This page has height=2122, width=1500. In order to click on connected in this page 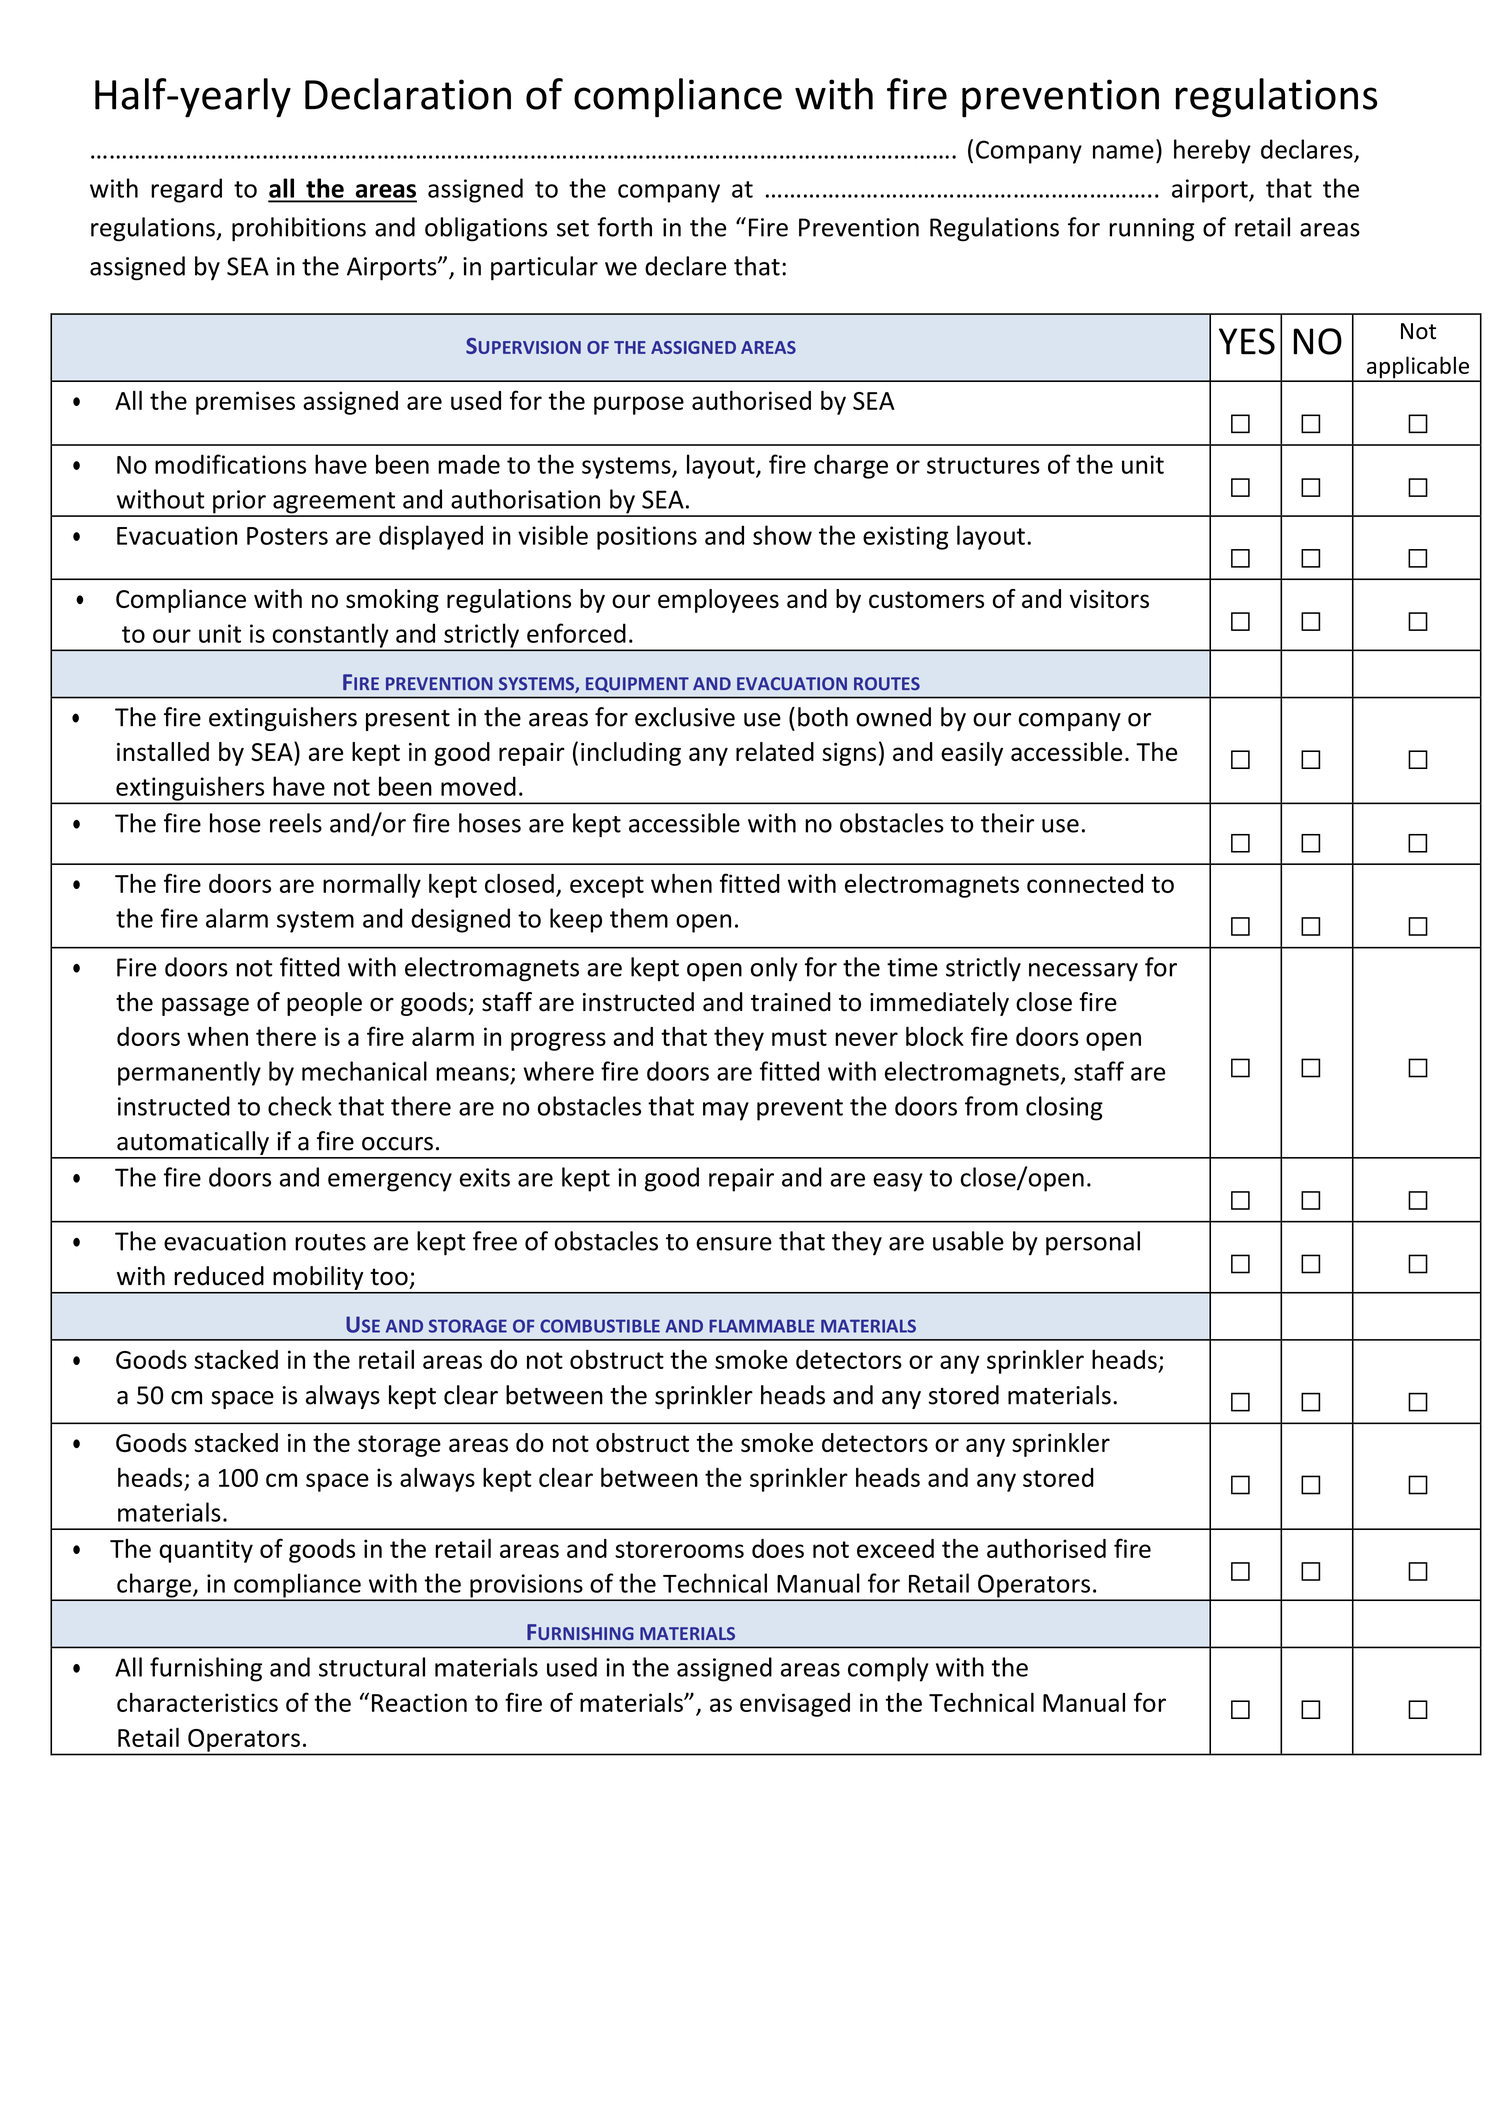, I will do `click(1085, 883)`.
